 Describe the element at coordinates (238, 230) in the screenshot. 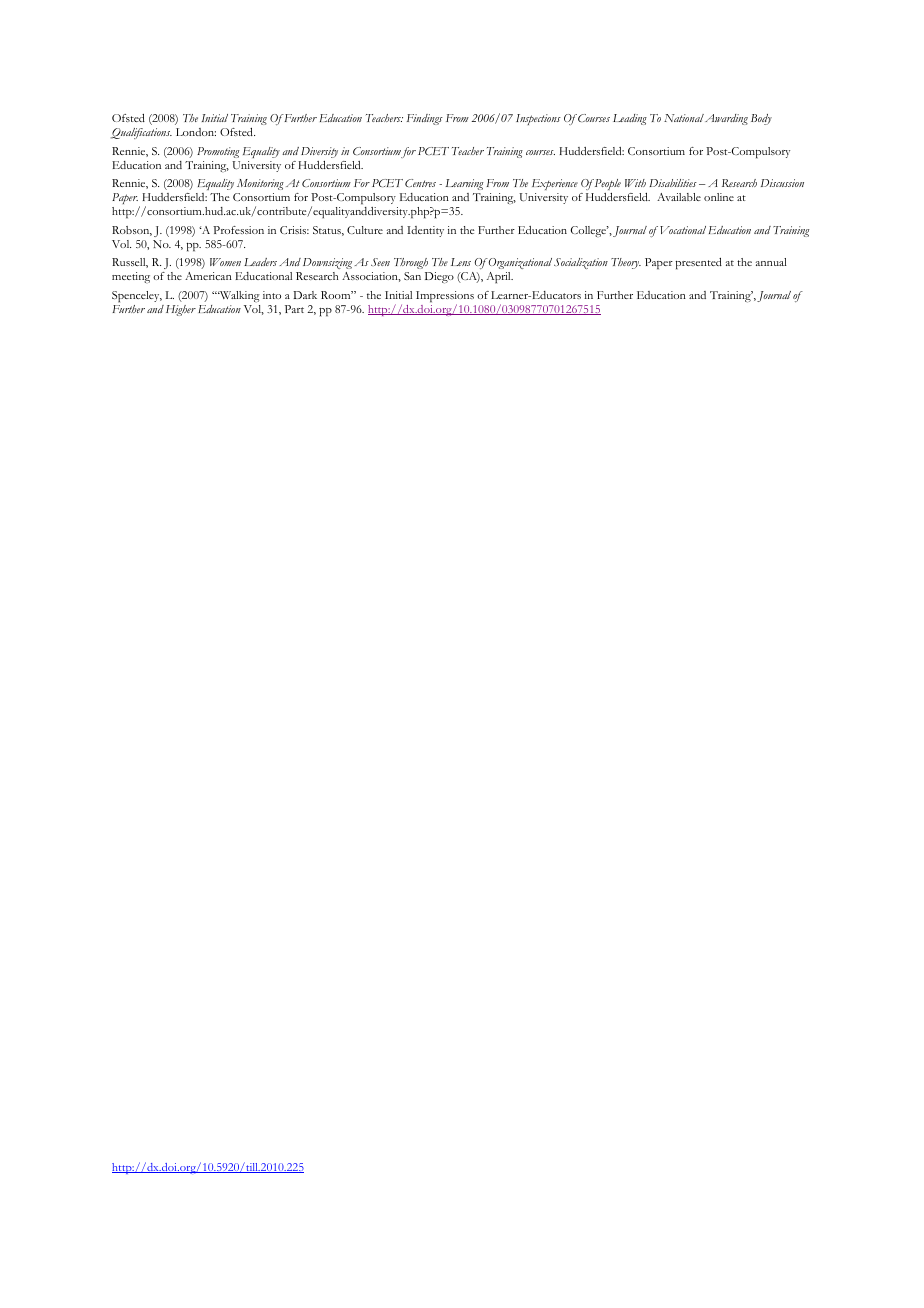

I see `Profession` at that location.
